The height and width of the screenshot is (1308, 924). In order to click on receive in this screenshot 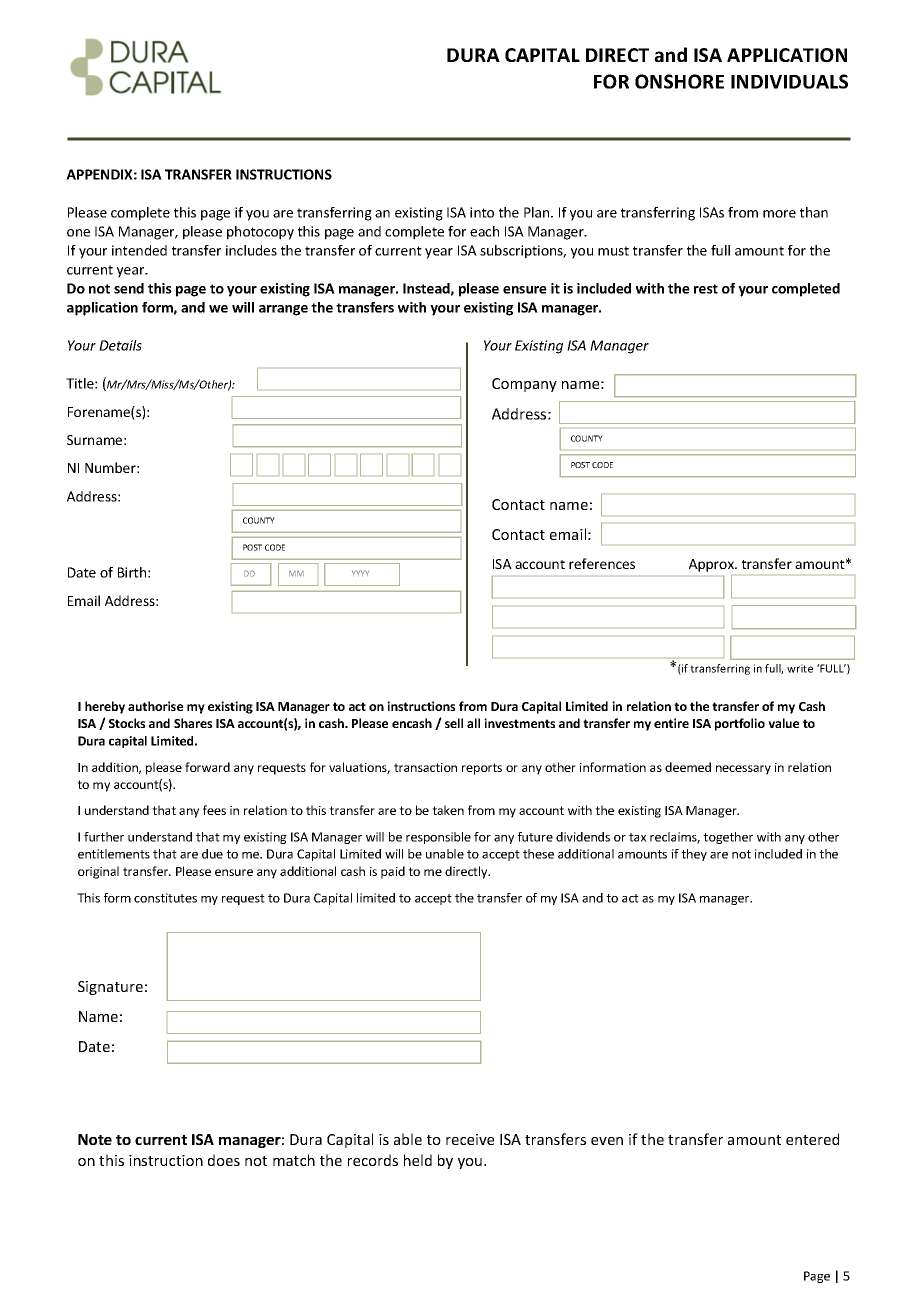, I will do `click(470, 1139)`.
